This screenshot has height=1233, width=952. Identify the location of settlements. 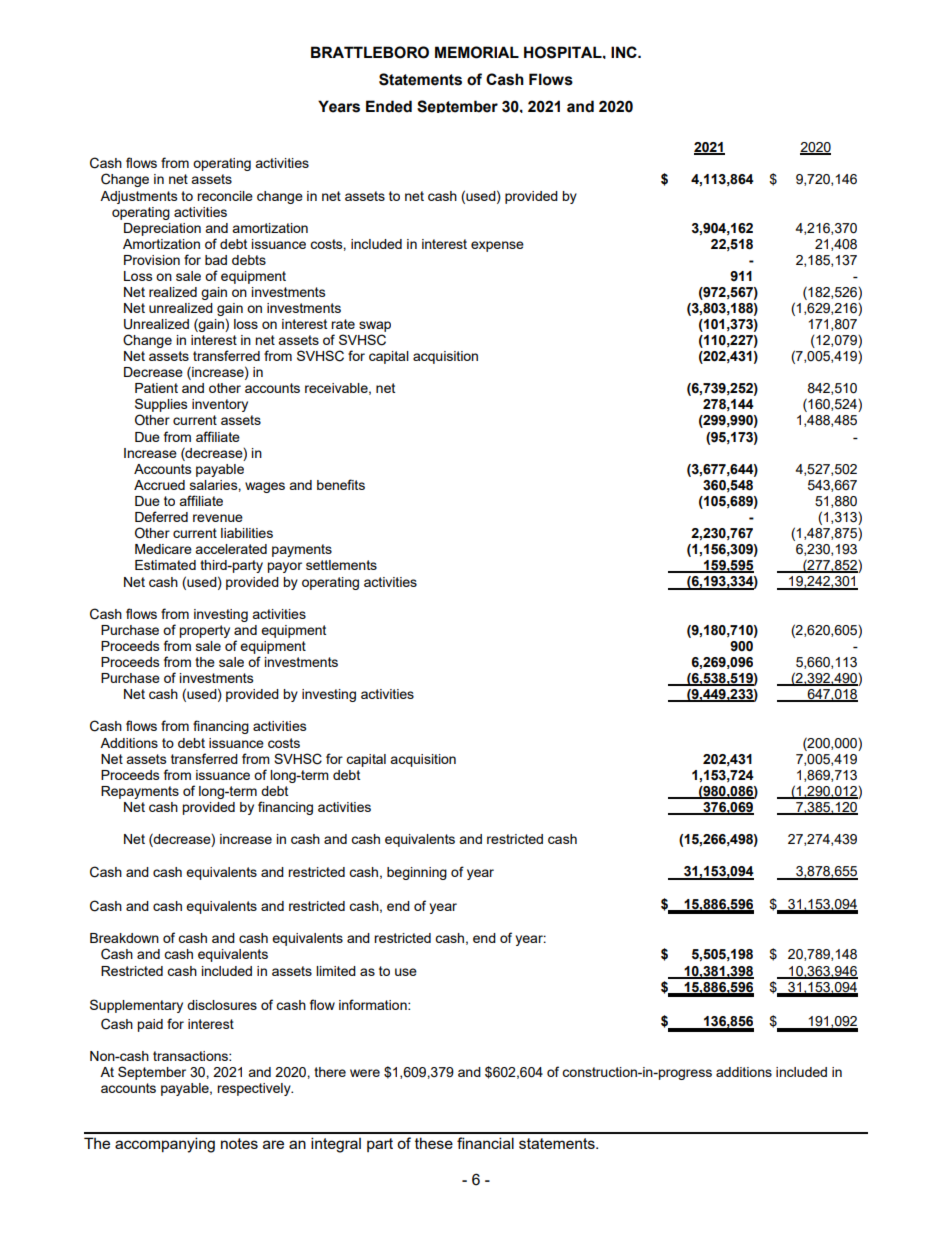
(341, 565).
